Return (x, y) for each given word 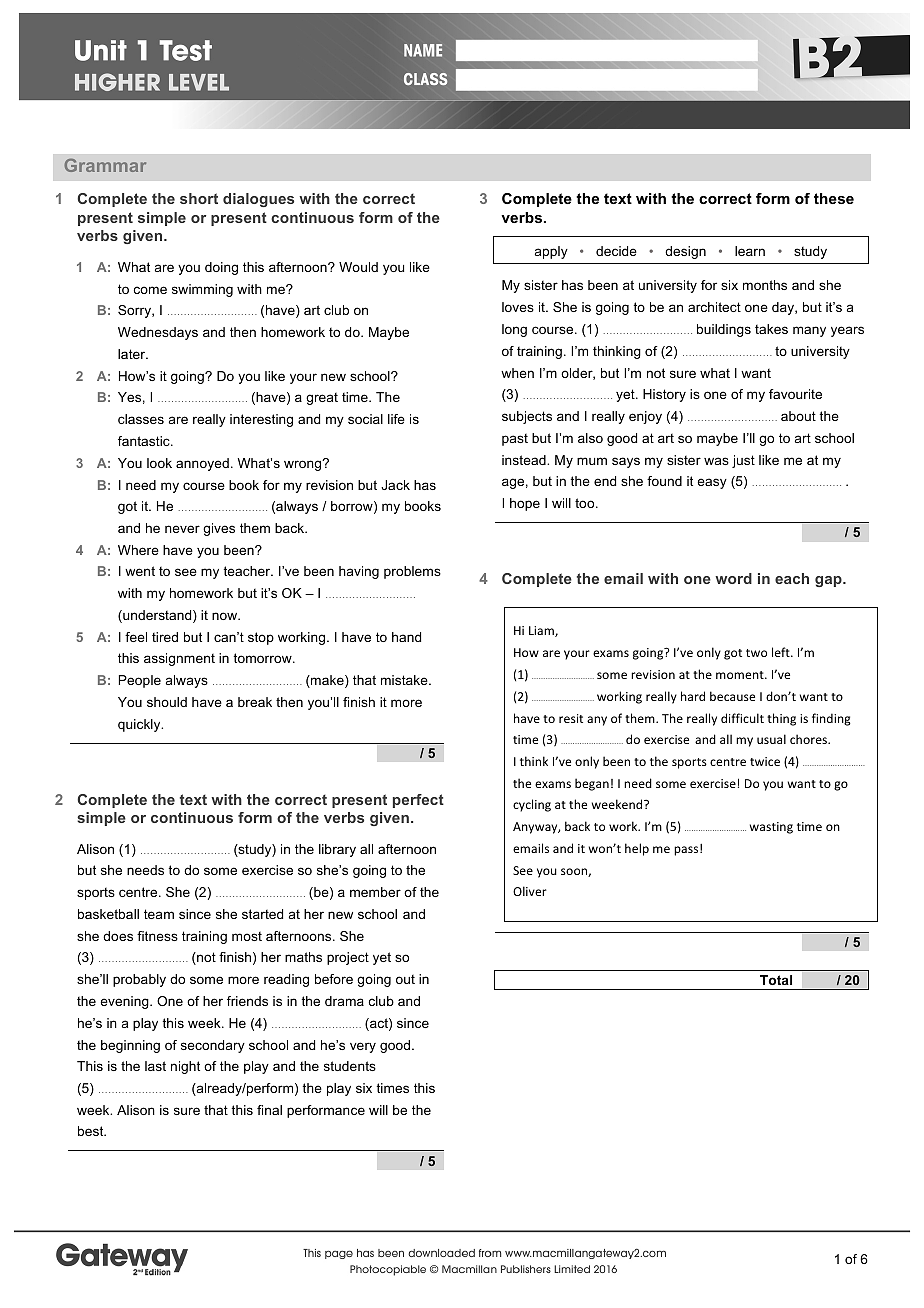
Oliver (530, 891)
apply (551, 252)
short (199, 198)
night (185, 1067)
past (515, 440)
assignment (179, 659)
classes (141, 419)
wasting (771, 828)
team (159, 914)
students (350, 1066)
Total (776, 980)
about (798, 416)
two (756, 653)
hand (406, 637)
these (834, 198)
